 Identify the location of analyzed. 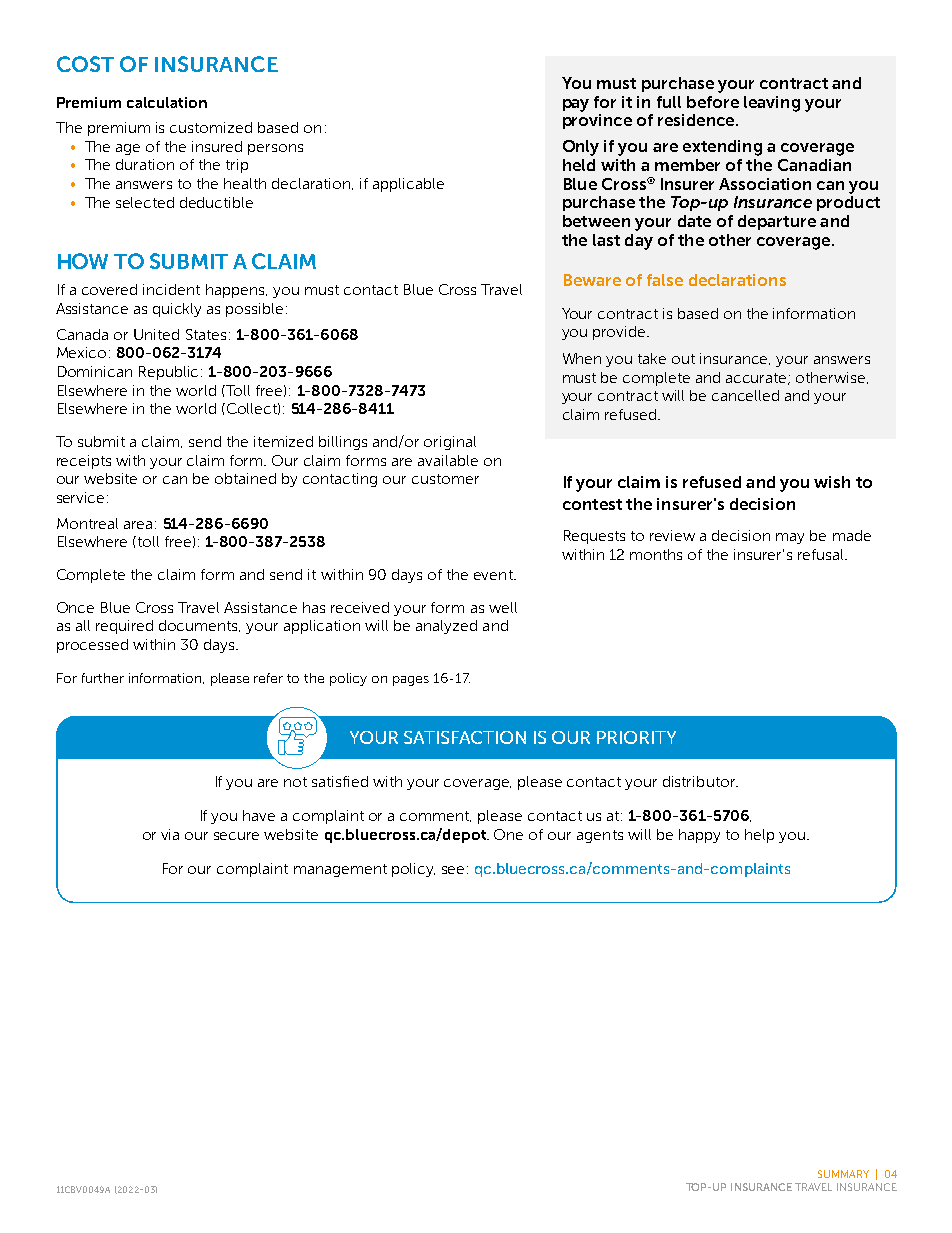
(446, 627).
